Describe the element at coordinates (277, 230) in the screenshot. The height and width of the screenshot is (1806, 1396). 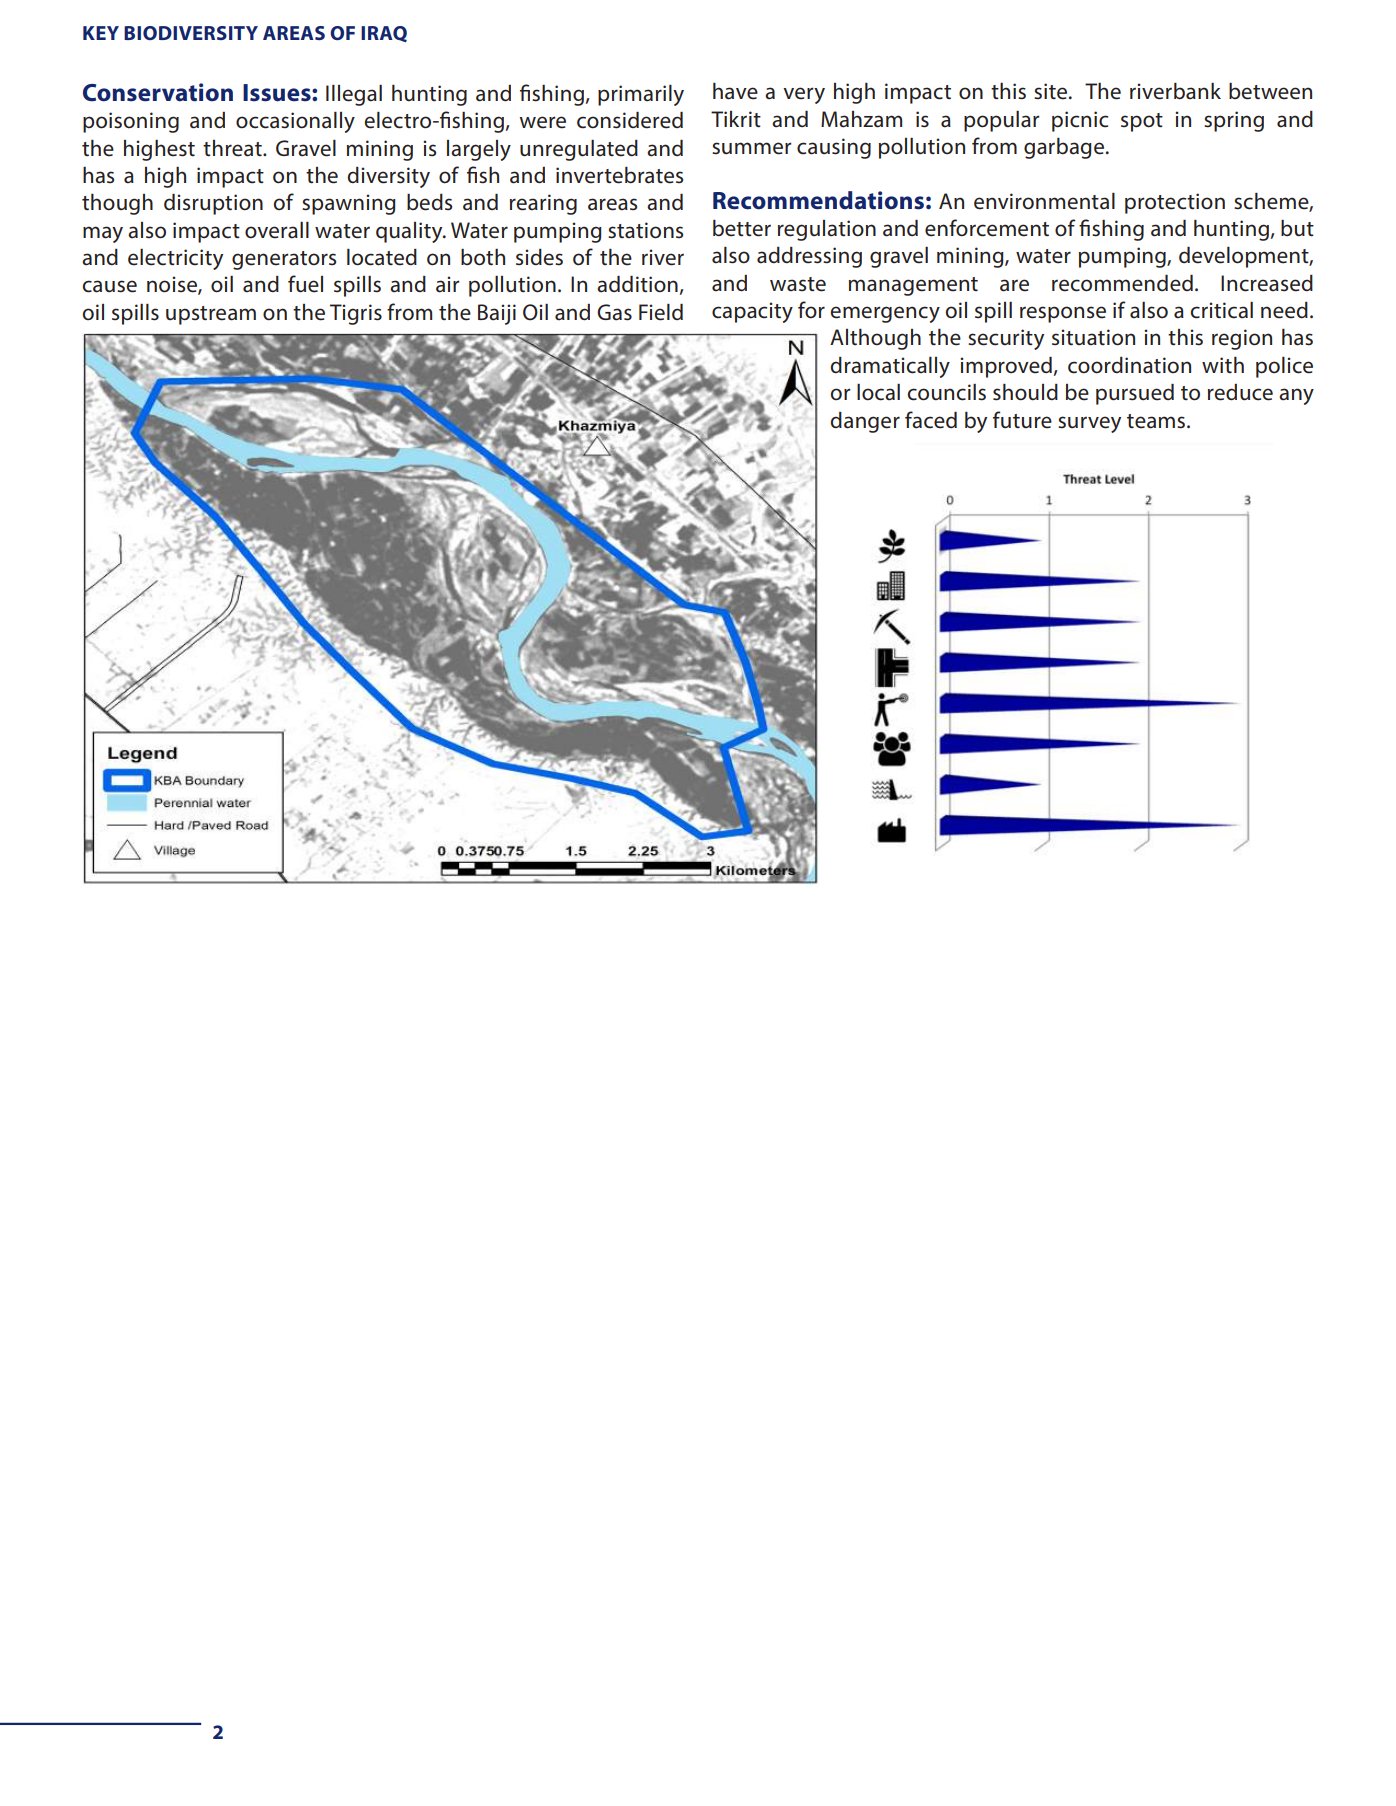
I see `overall` at that location.
